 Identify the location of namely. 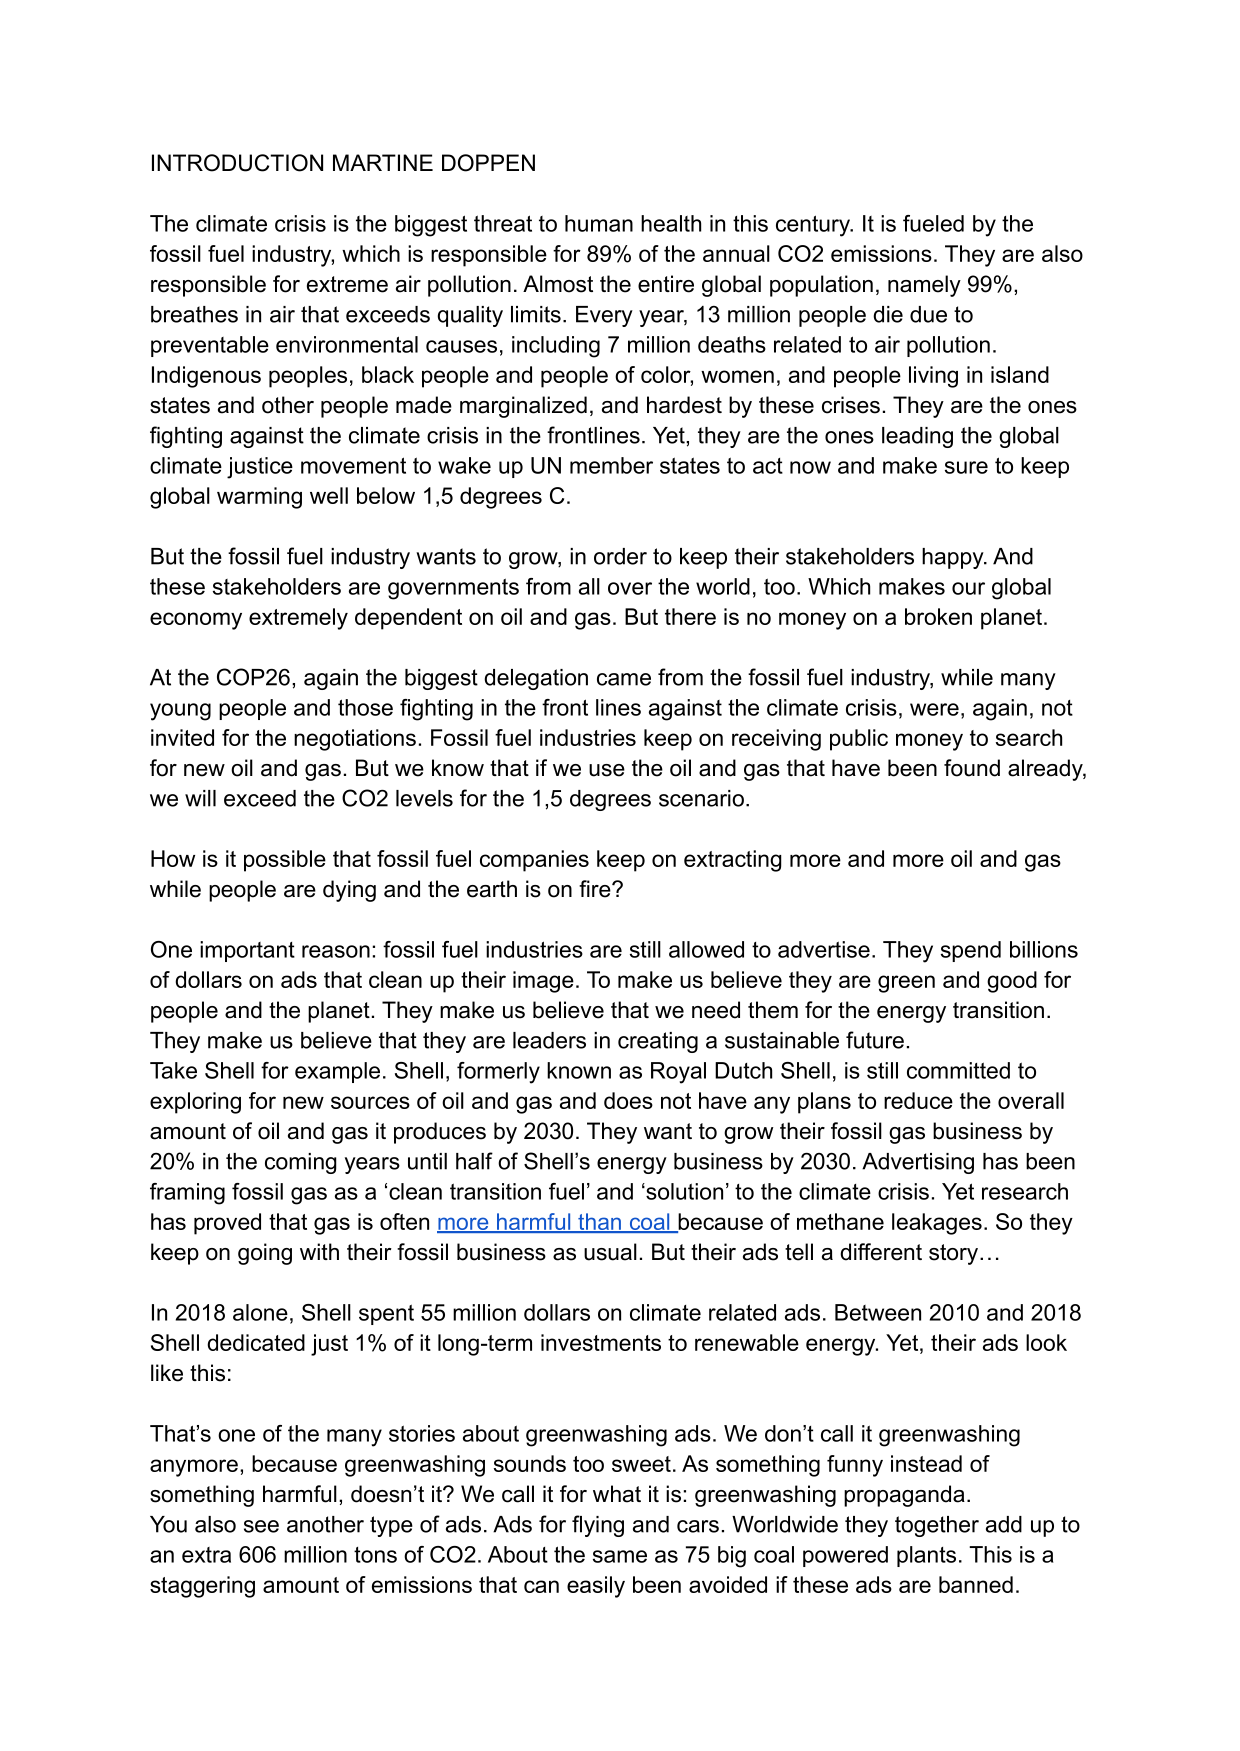
(924, 286).
